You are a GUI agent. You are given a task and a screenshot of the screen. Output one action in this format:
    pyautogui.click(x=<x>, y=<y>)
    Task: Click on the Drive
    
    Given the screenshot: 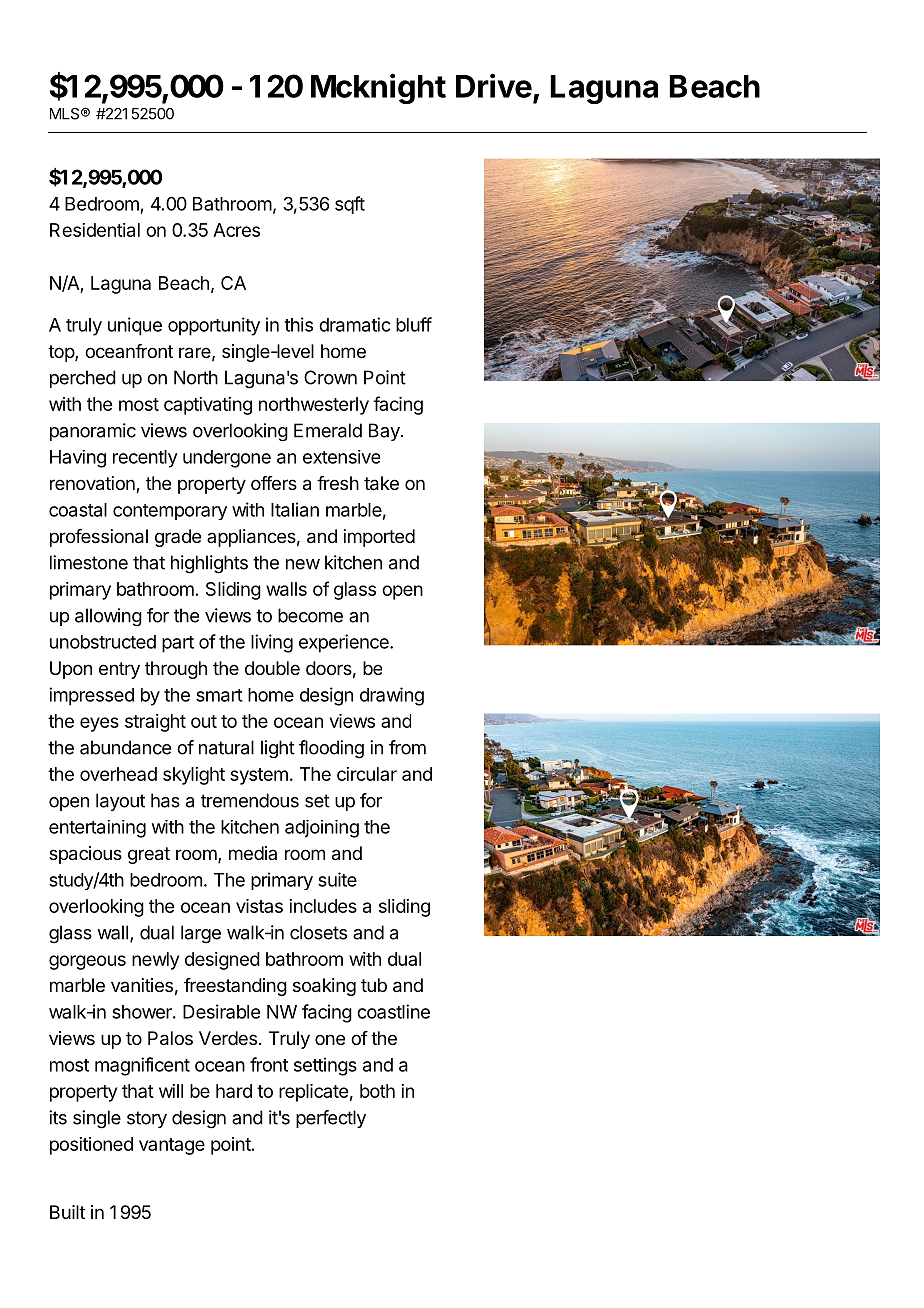 What is the action you would take?
    pyautogui.click(x=494, y=85)
